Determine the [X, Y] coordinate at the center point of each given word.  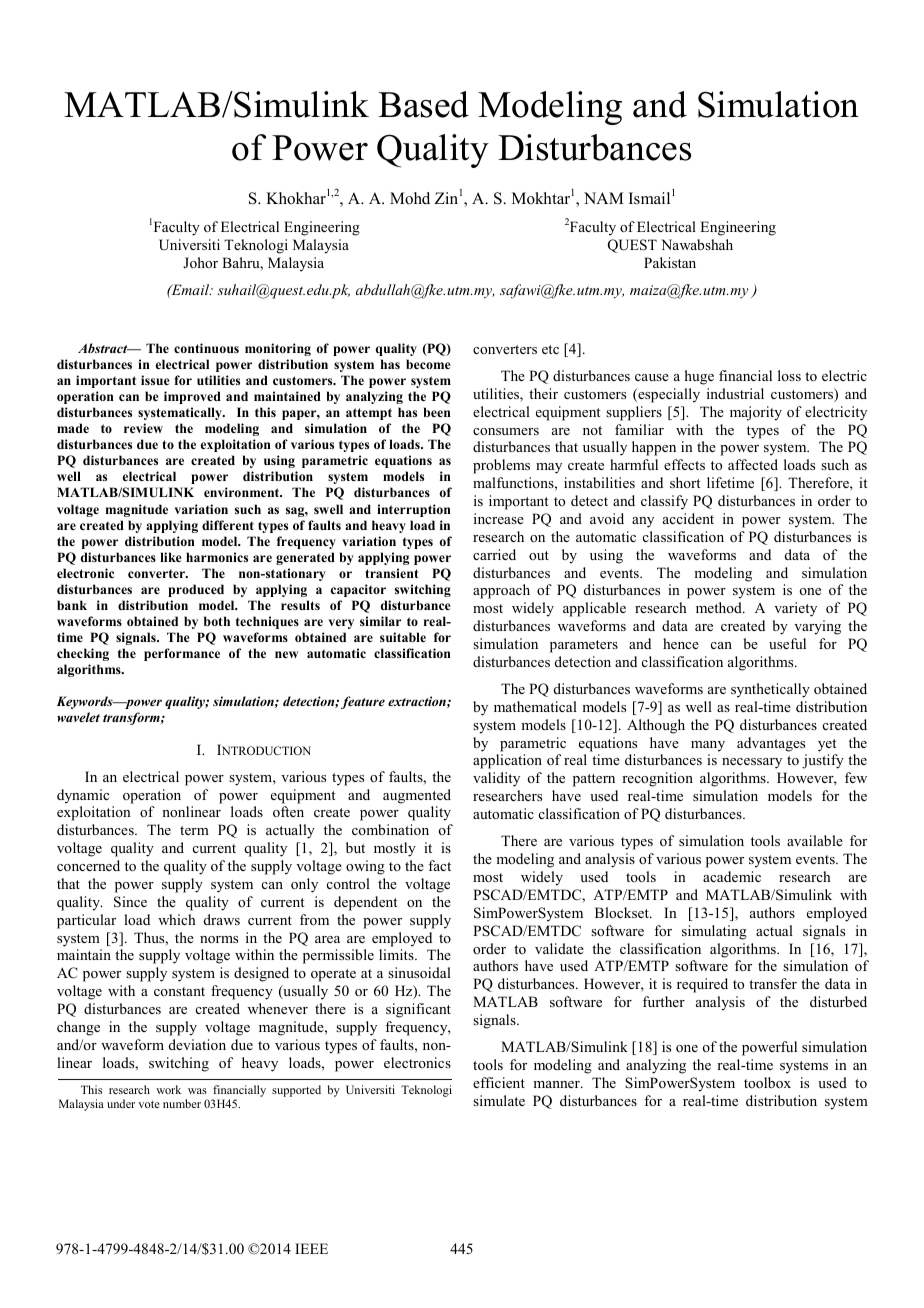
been [437, 412]
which [177, 919]
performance [182, 654]
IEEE [311, 1248]
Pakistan [670, 262]
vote [149, 1104]
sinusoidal [419, 972]
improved [192, 397]
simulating [714, 932]
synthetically [770, 690]
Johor [200, 262]
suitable [403, 637]
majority [756, 413]
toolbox [767, 1082]
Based [423, 104]
